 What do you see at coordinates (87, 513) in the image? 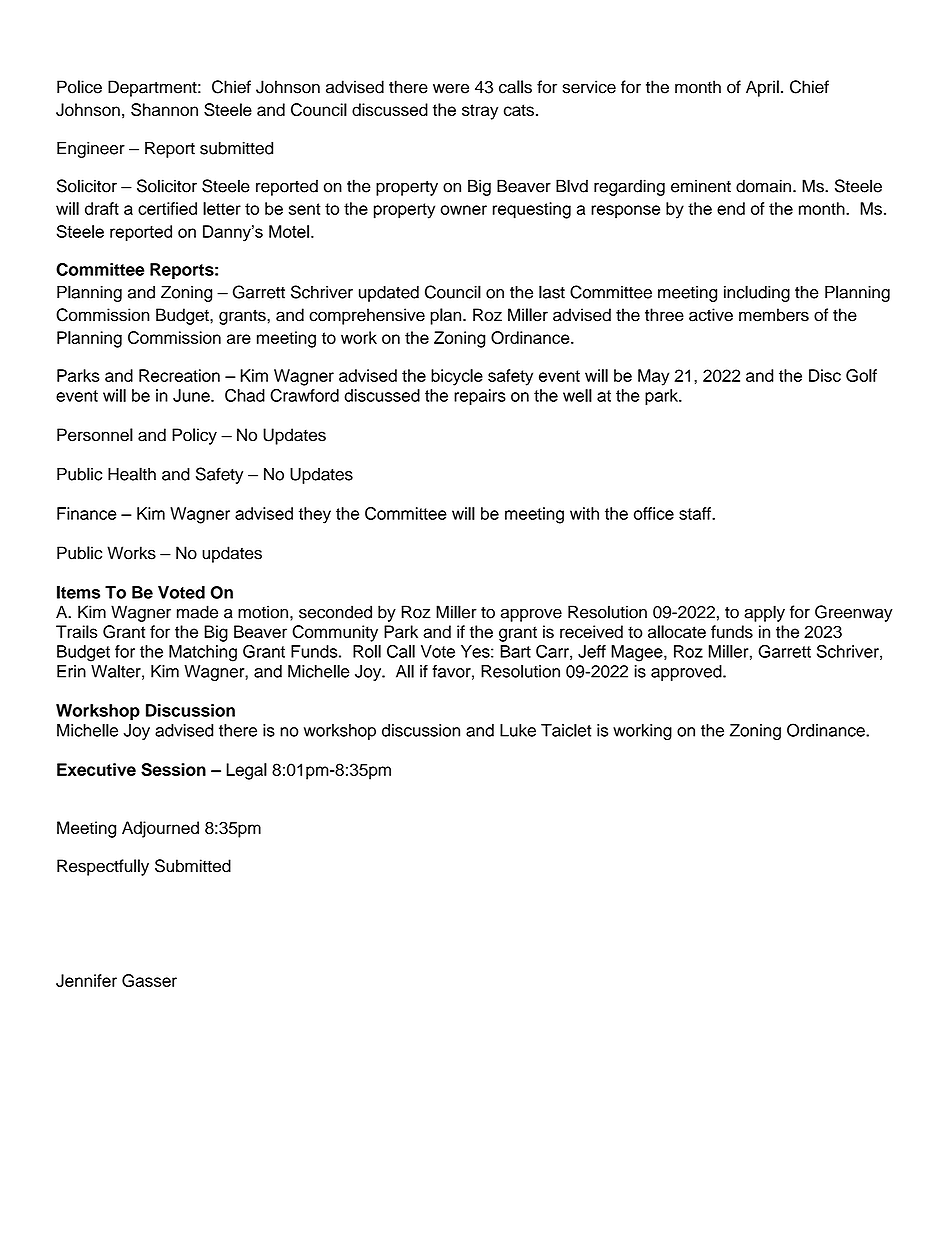
I see `Finance` at bounding box center [87, 513].
